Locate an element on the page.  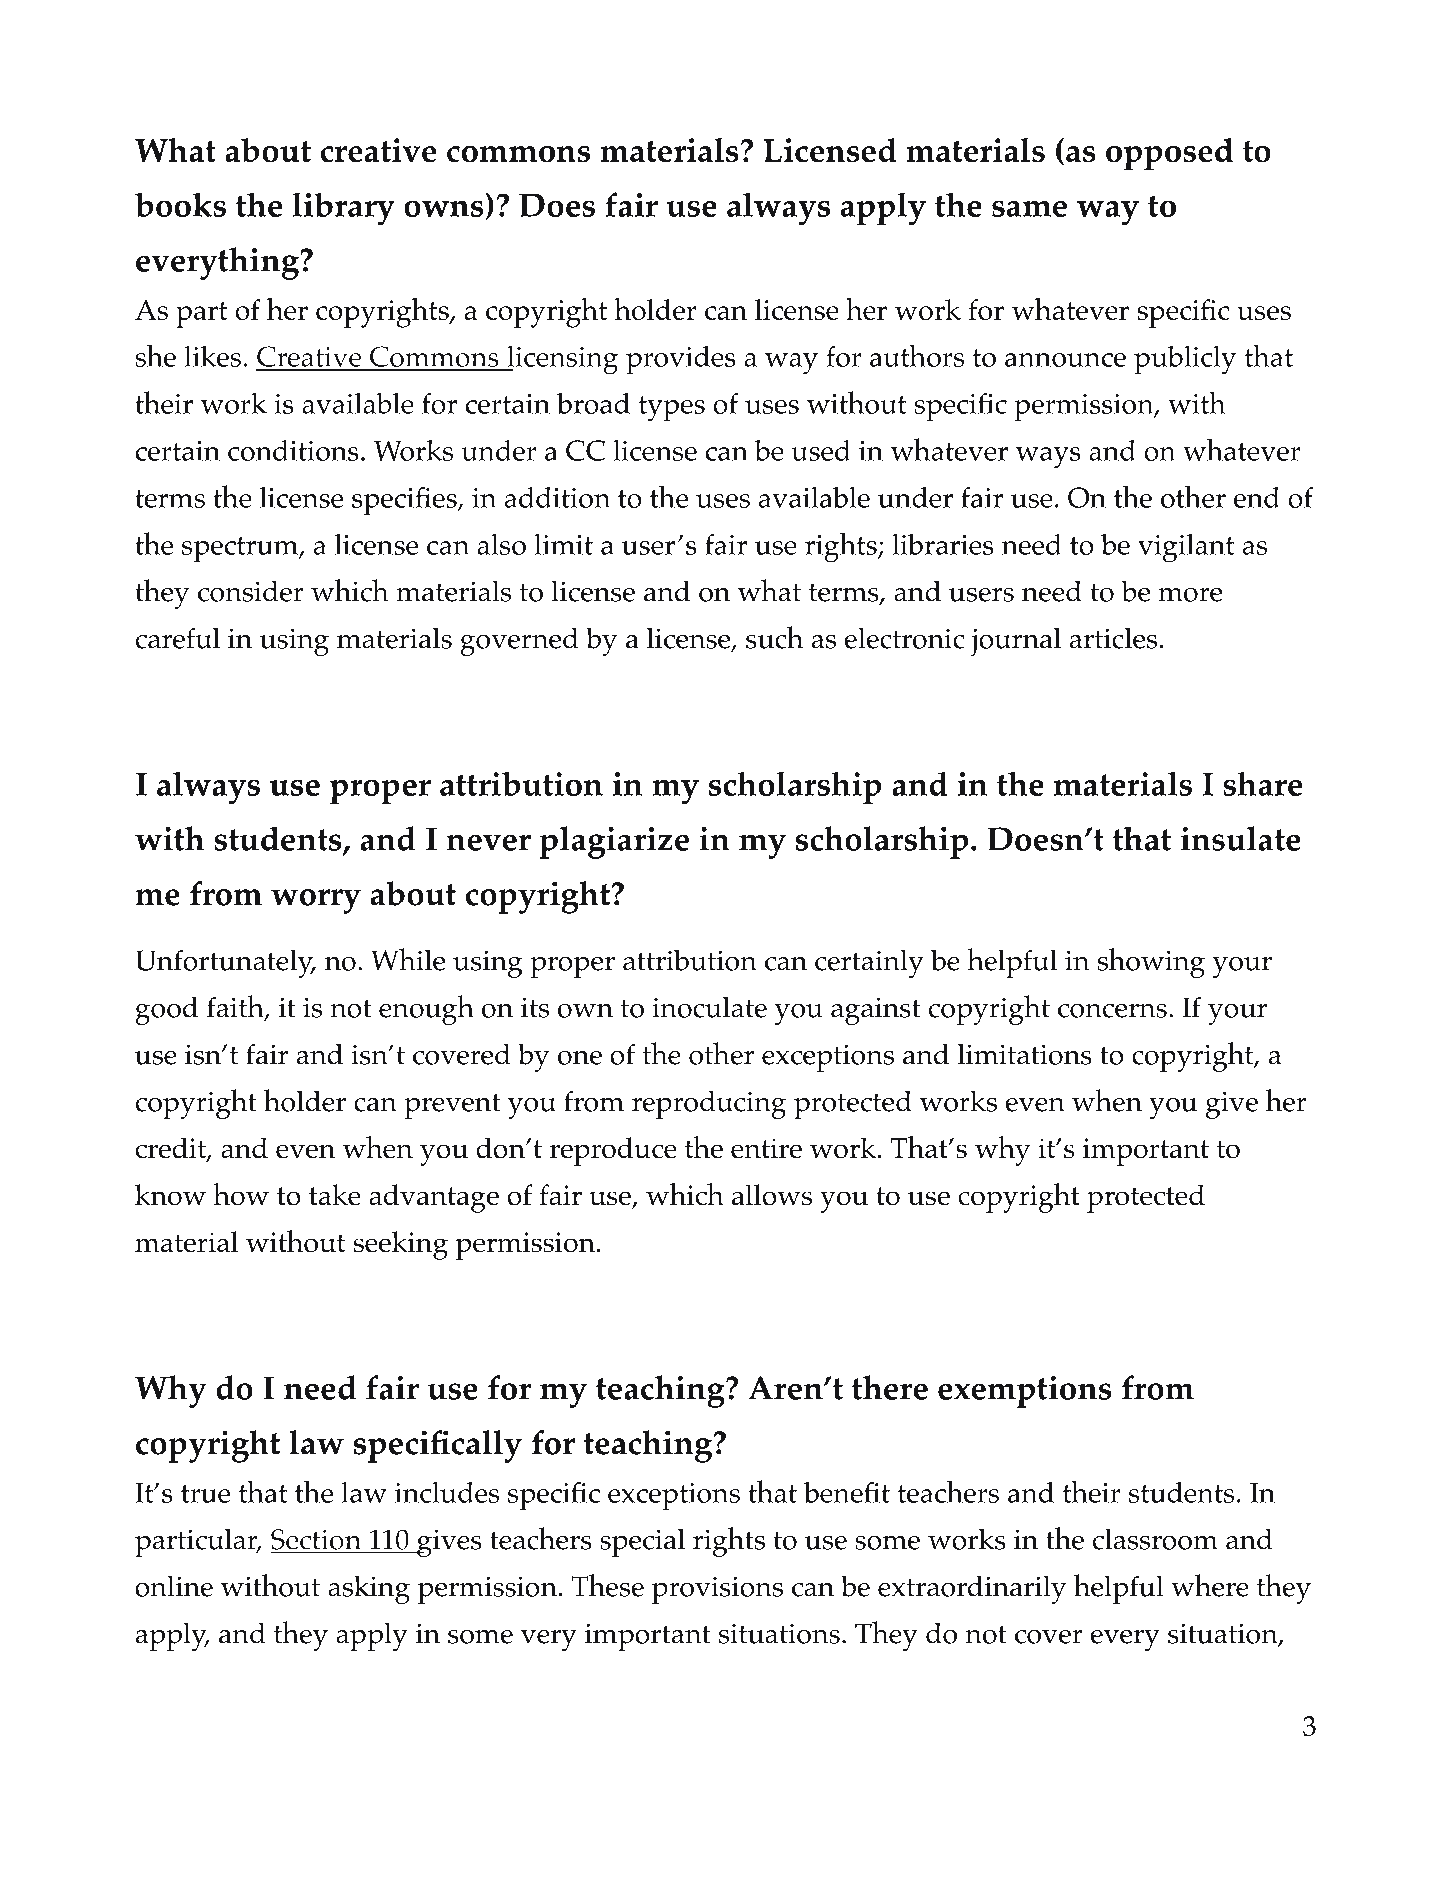
concerns is located at coordinates (1112, 1010).
